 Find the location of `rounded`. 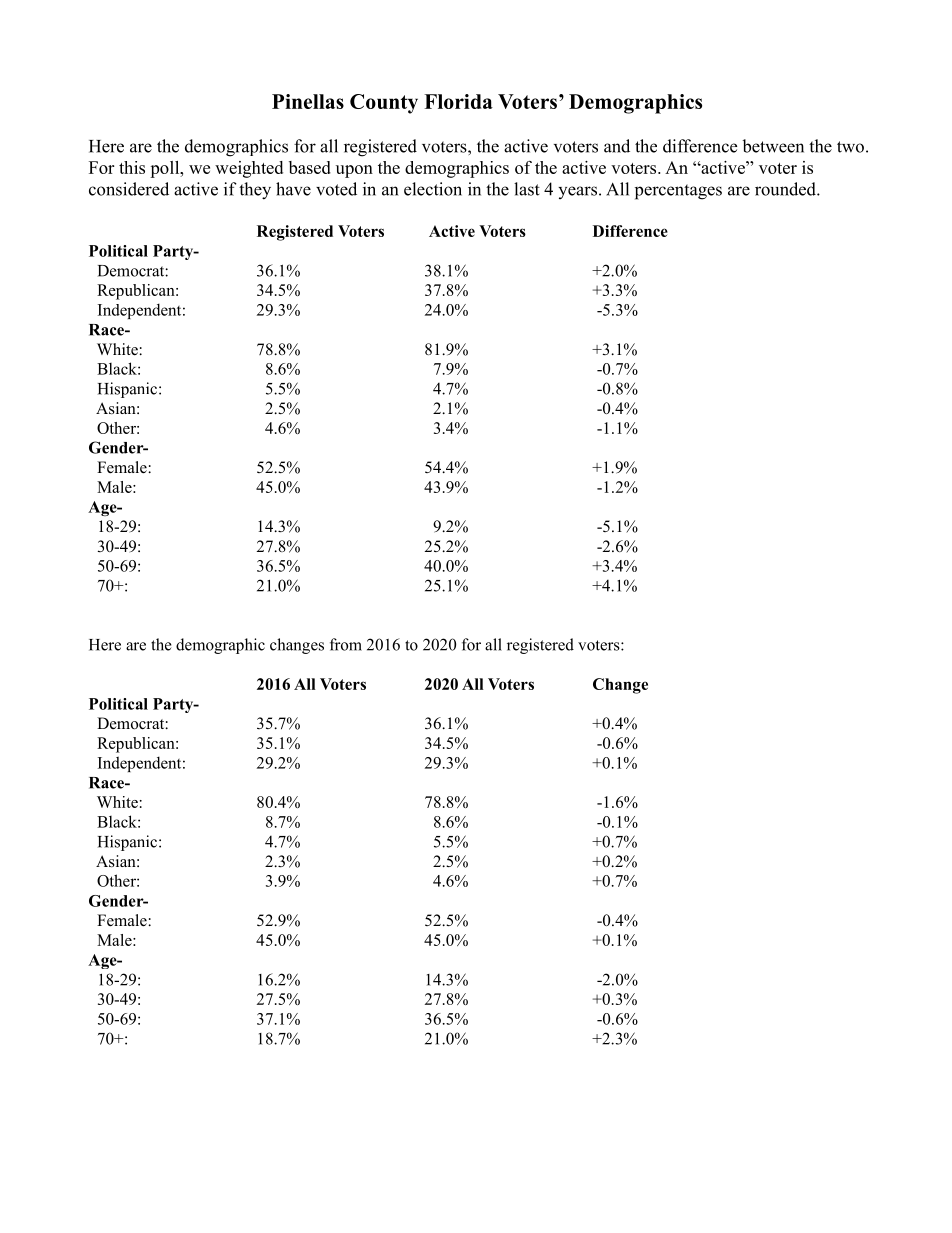

rounded is located at coordinates (786, 189).
